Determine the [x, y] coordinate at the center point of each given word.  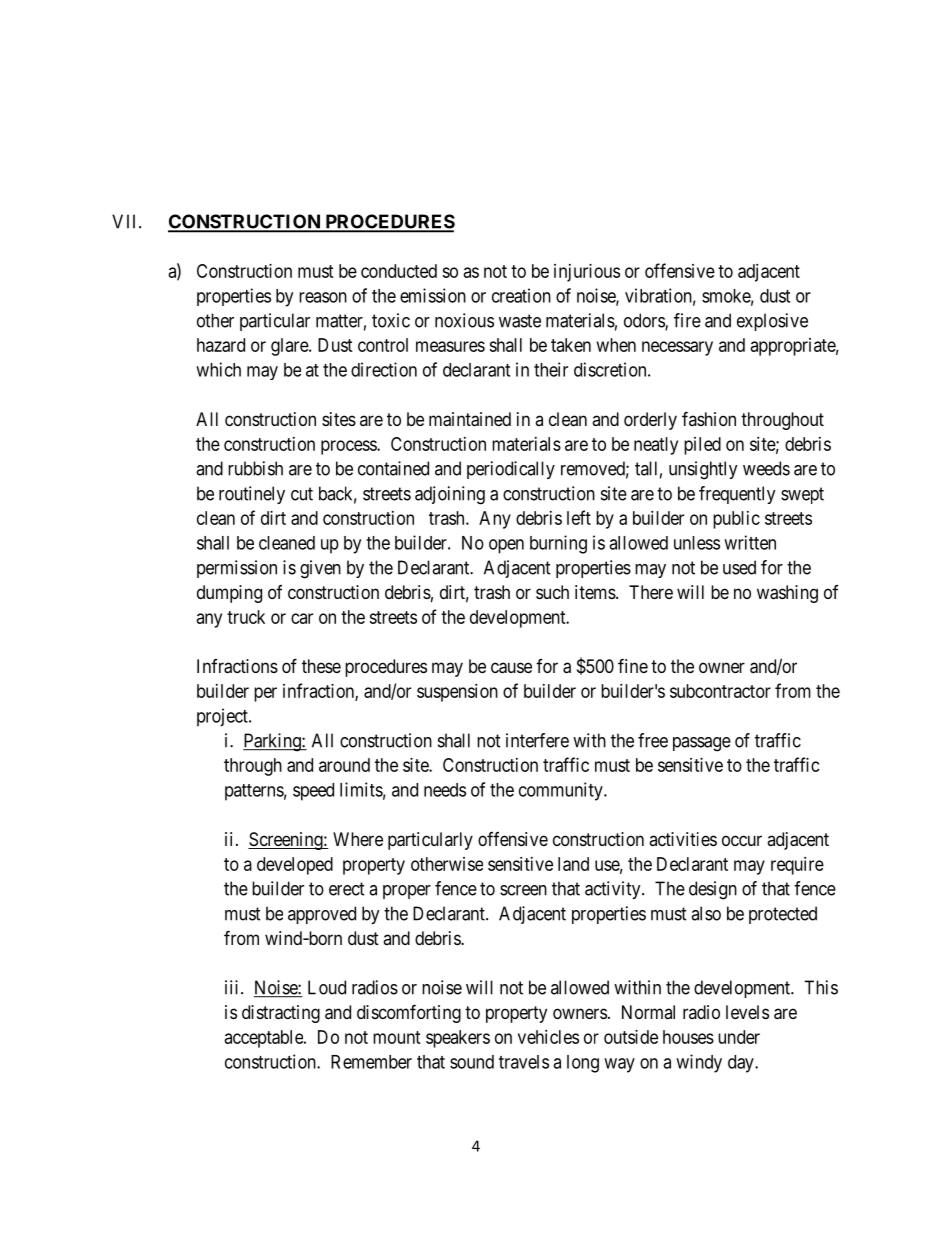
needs [445, 790]
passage [702, 744]
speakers [458, 1039]
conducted [399, 271]
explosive [772, 322]
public [736, 520]
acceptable [265, 1039]
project [223, 717]
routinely [252, 495]
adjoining [450, 495]
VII [126, 221]
